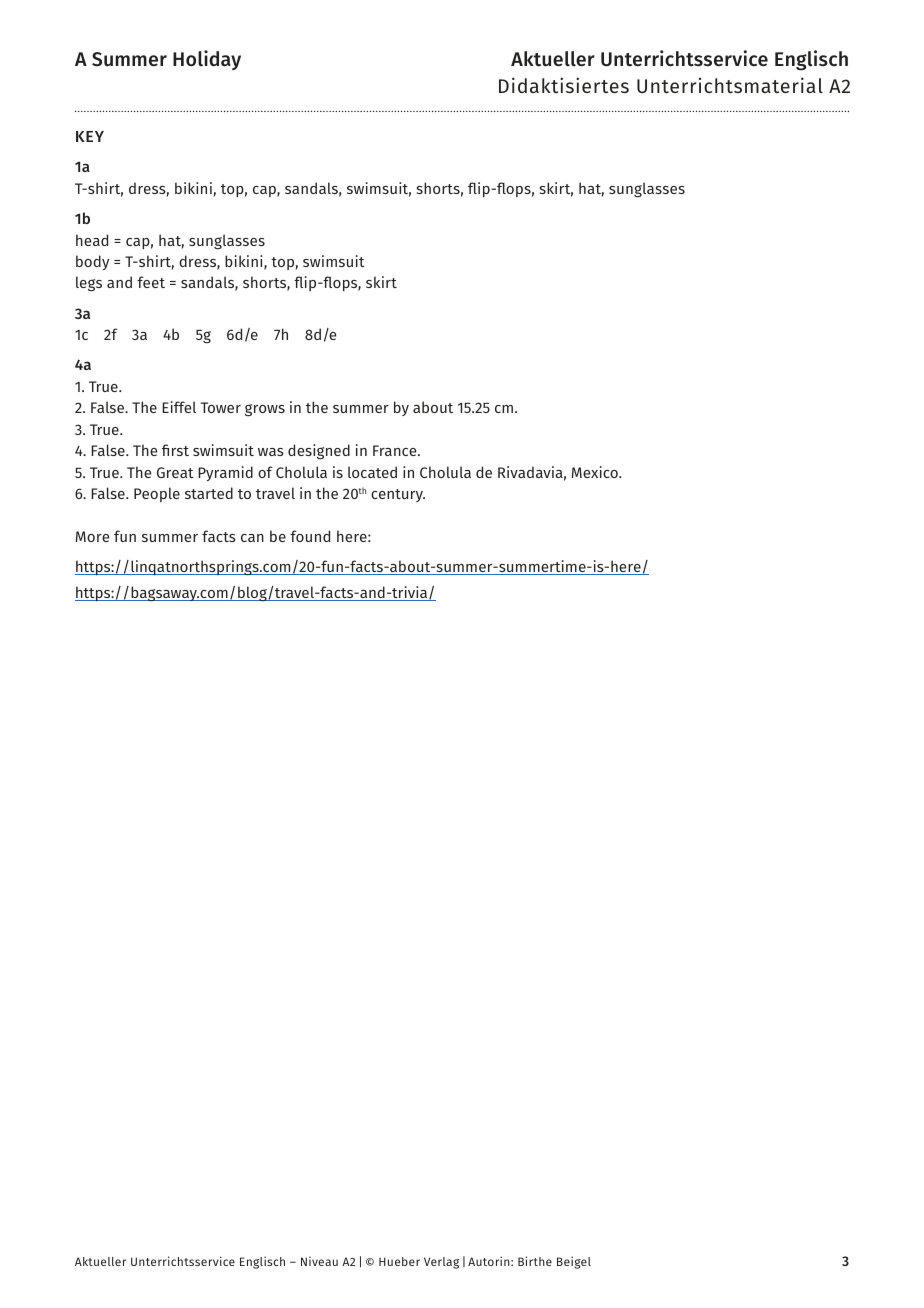 The width and height of the screenshot is (924, 1308). Describe the element at coordinates (157, 494) in the screenshot. I see `People` at that location.
